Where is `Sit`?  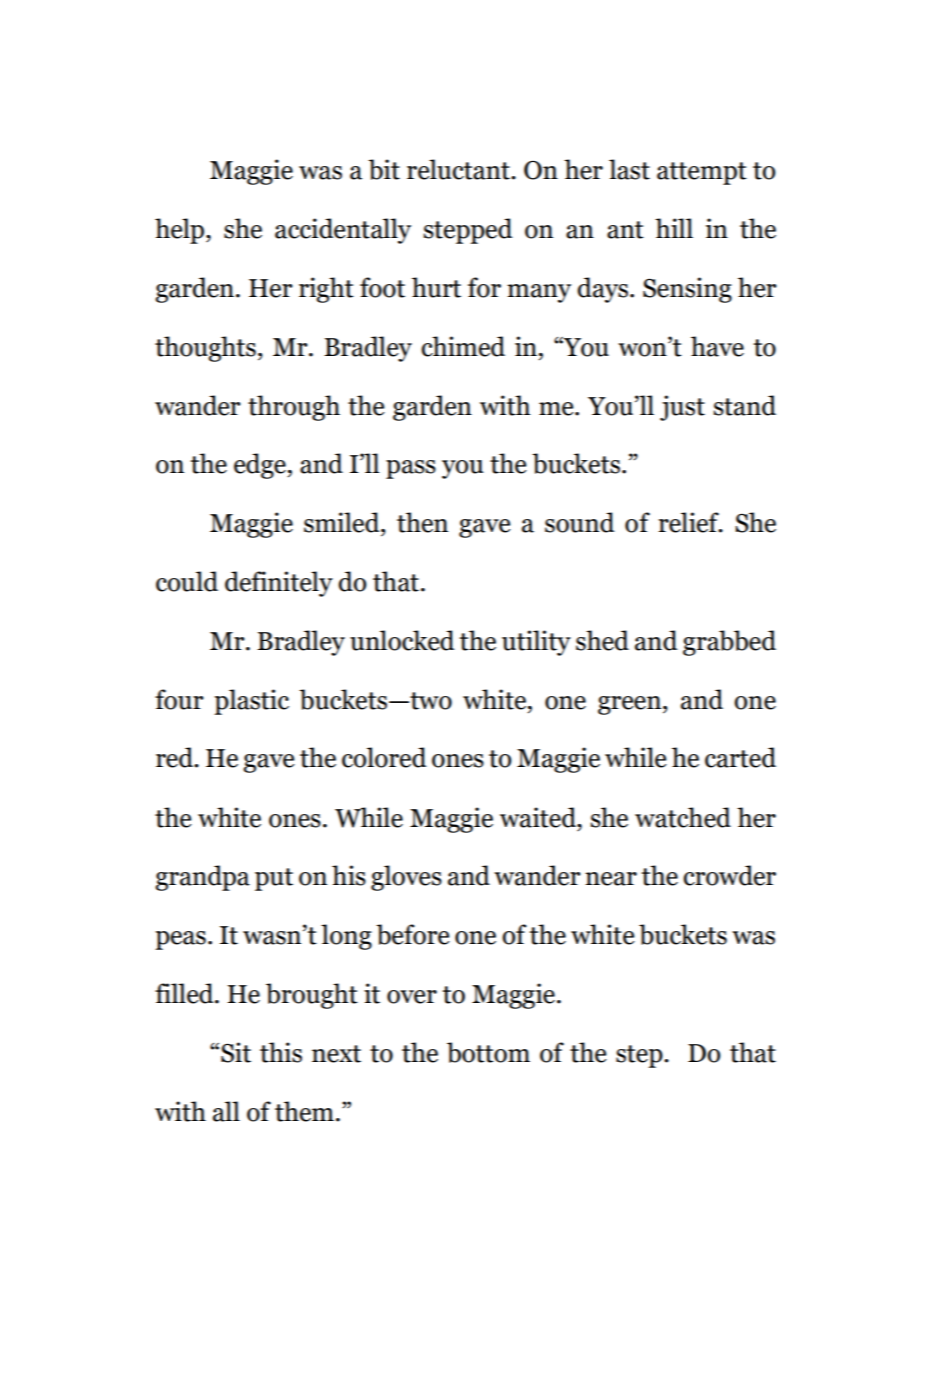
Sit is located at coordinates (236, 1052).
